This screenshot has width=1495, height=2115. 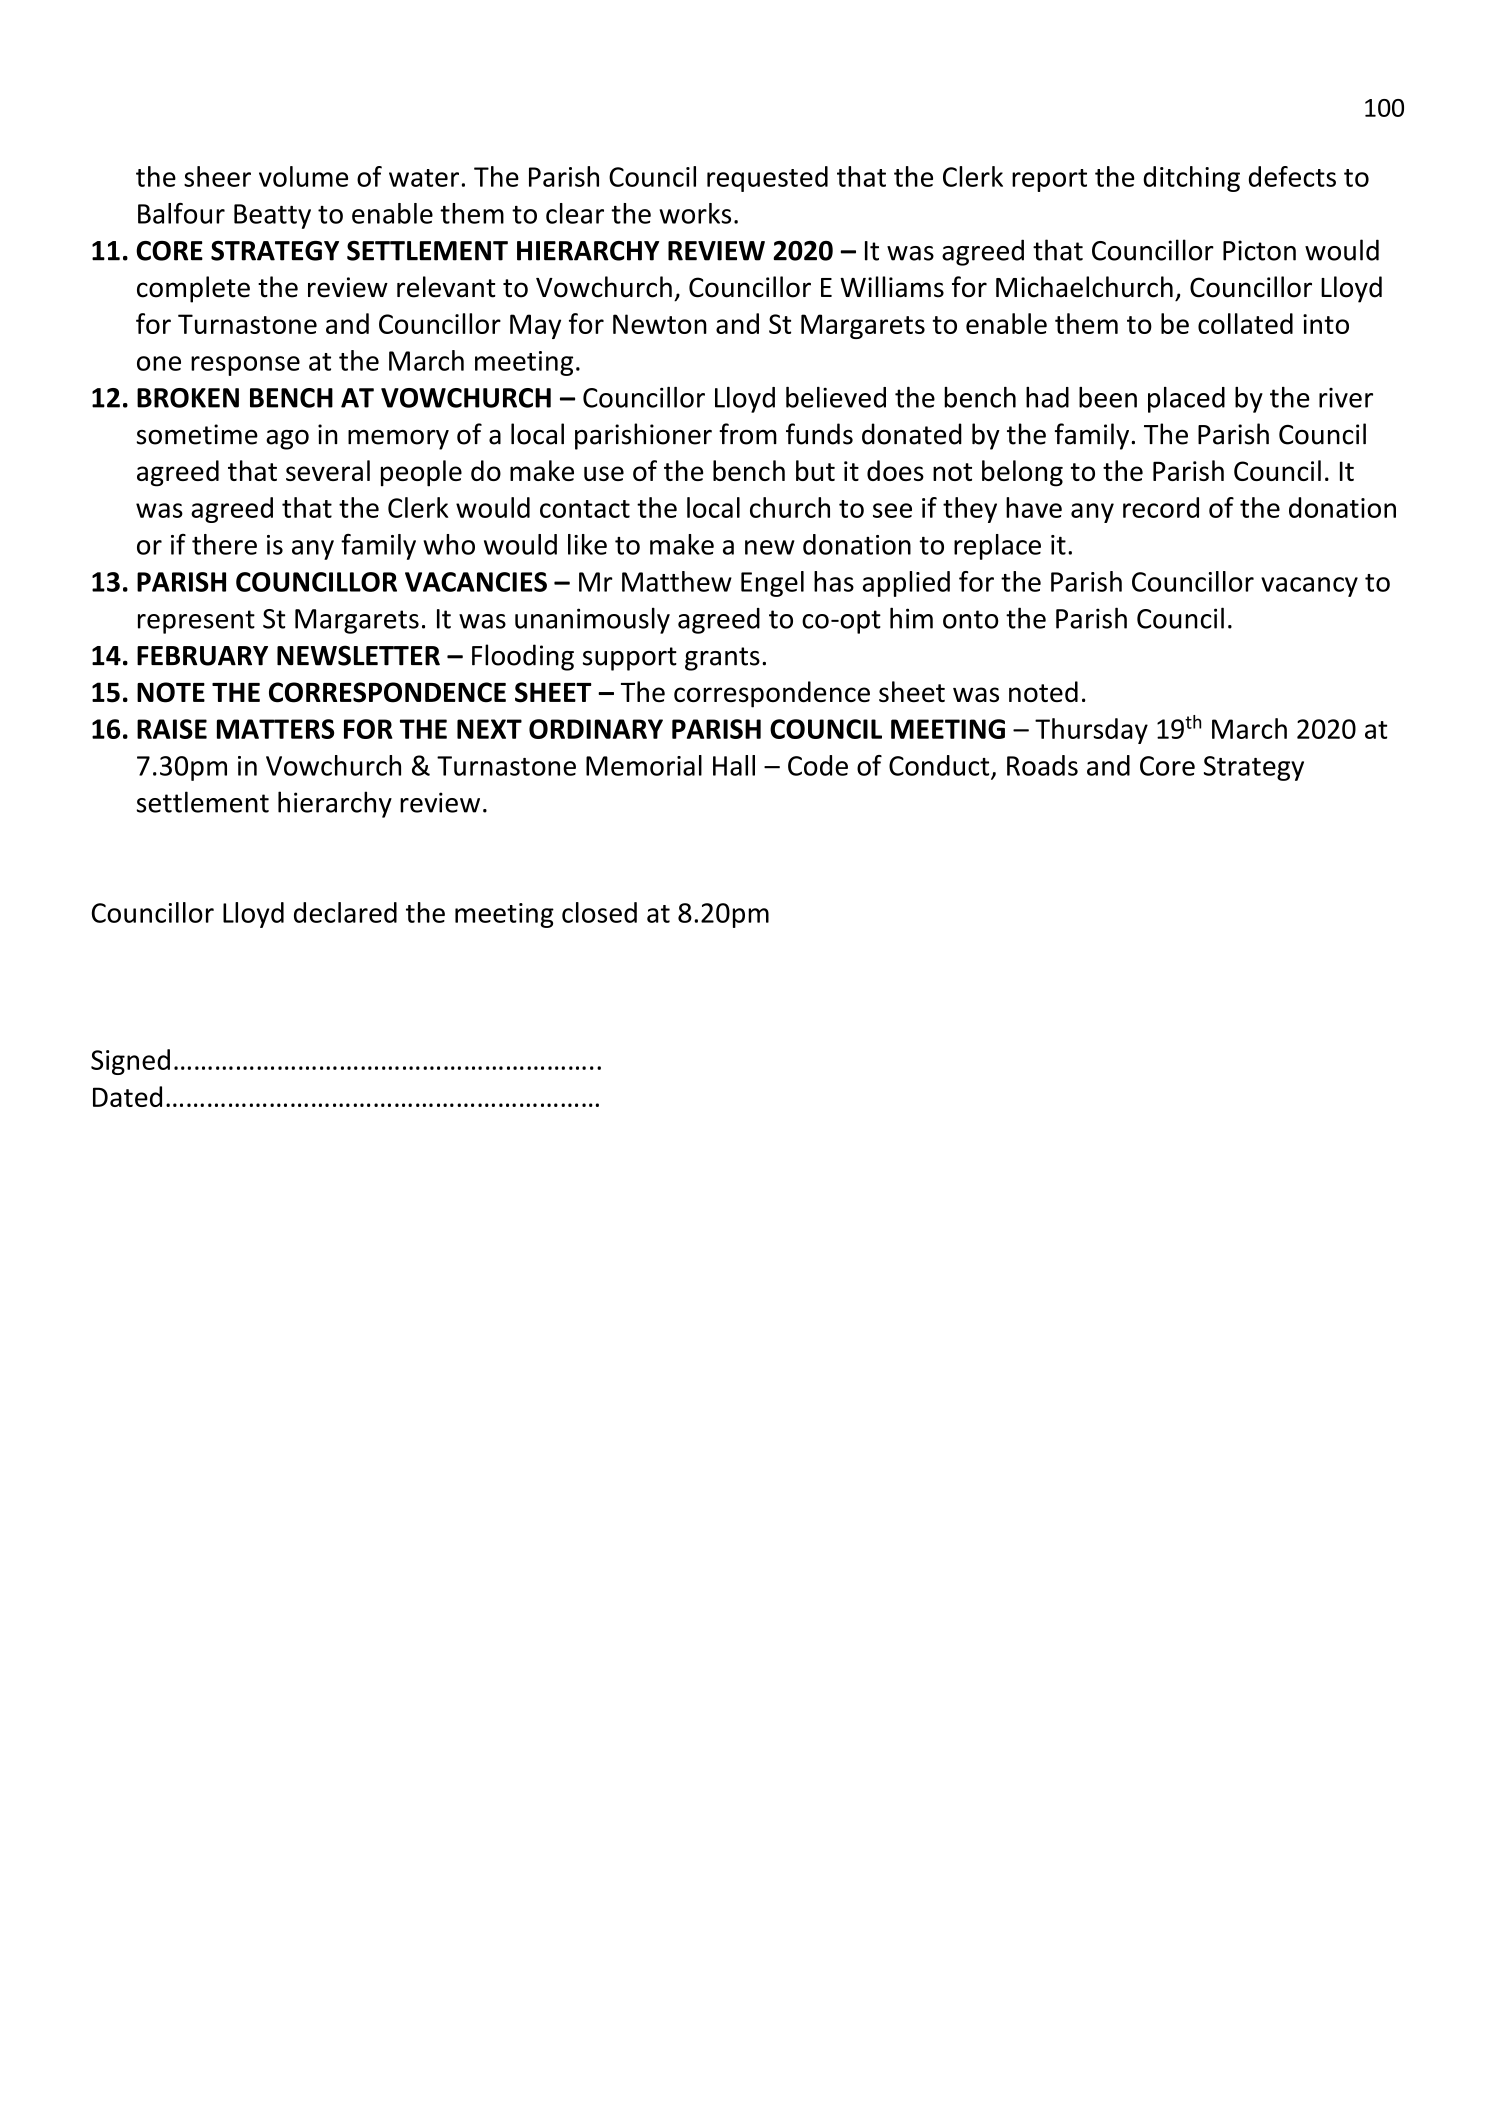 I want to click on Signed, so click(x=130, y=1062).
